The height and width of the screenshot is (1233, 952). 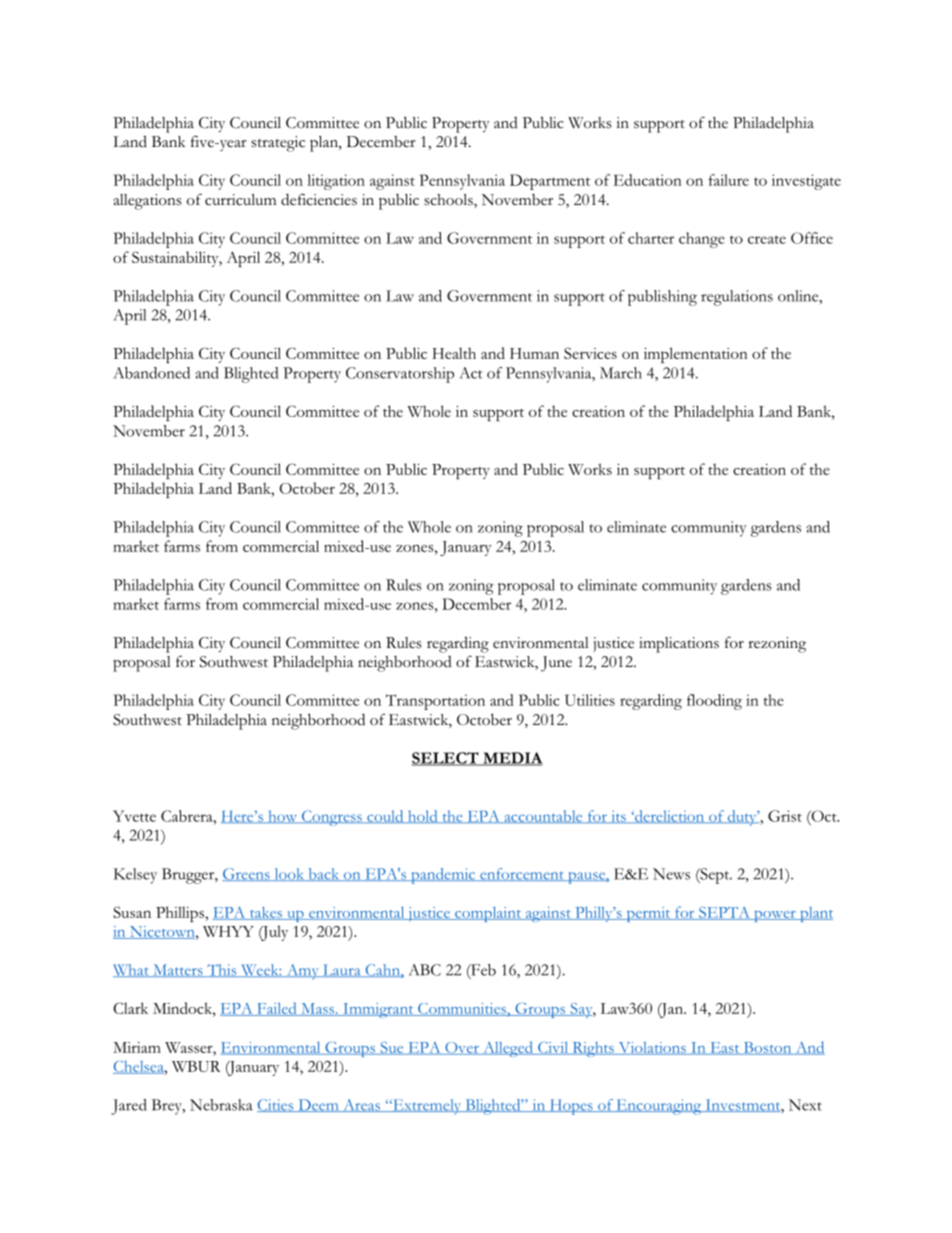 What do you see at coordinates (240, 200) in the screenshot?
I see `curriculum` at bounding box center [240, 200].
